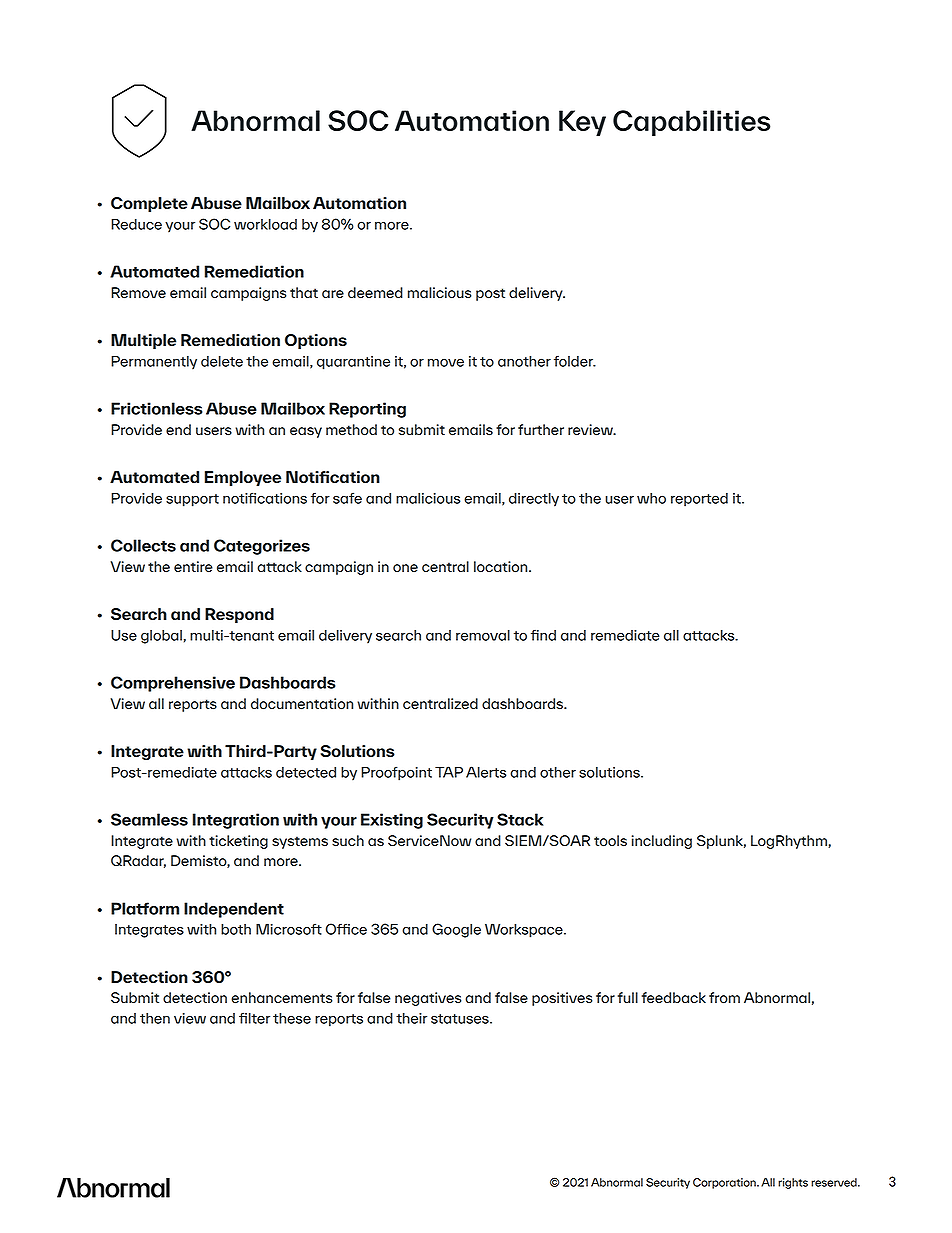  Describe the element at coordinates (699, 500) in the image. I see `reported` at that location.
